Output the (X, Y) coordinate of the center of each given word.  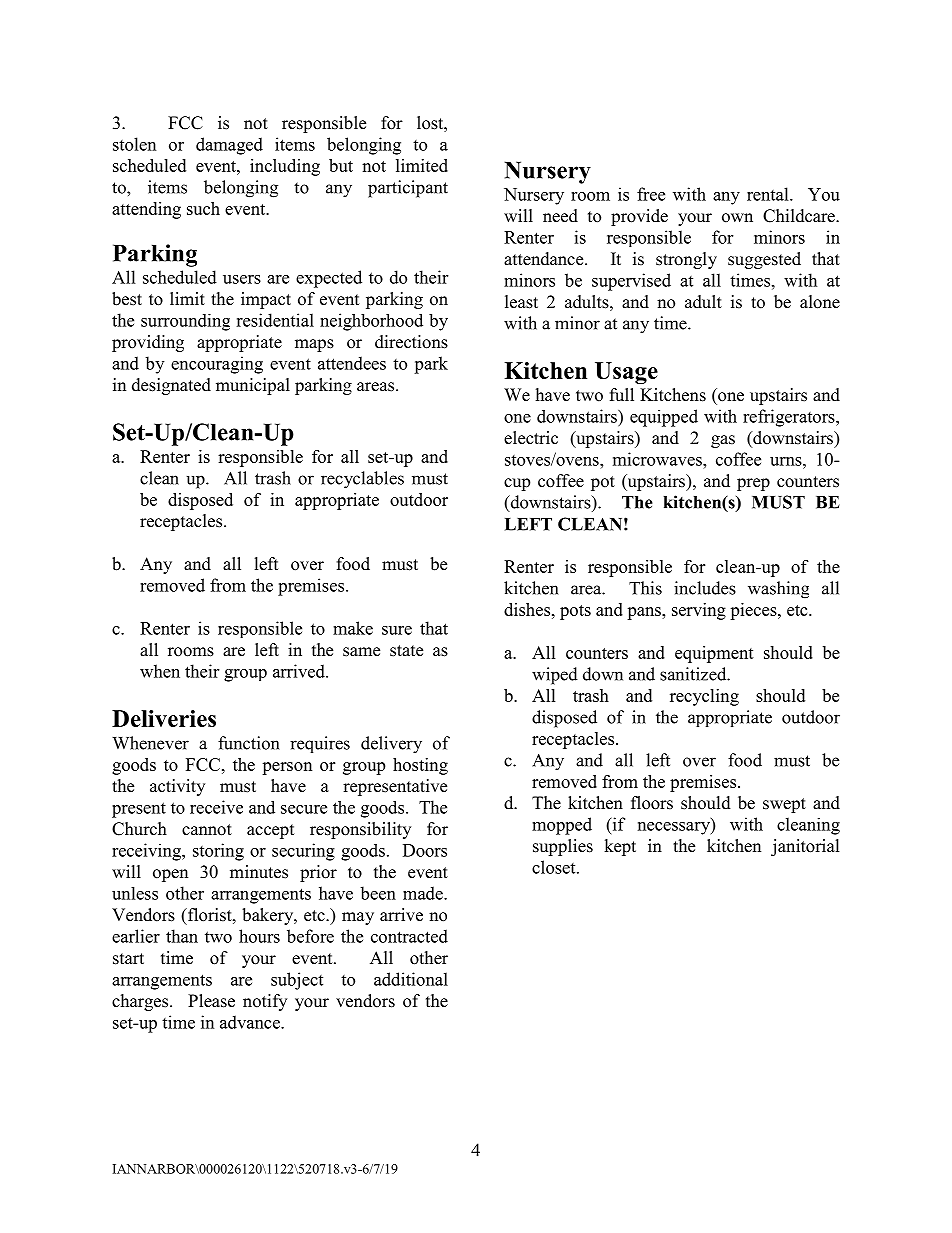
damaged (229, 146)
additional (411, 979)
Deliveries (164, 718)
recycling (704, 697)
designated (171, 386)
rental (769, 194)
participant (408, 189)
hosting (420, 766)
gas (723, 441)
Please (211, 1001)
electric (531, 438)
